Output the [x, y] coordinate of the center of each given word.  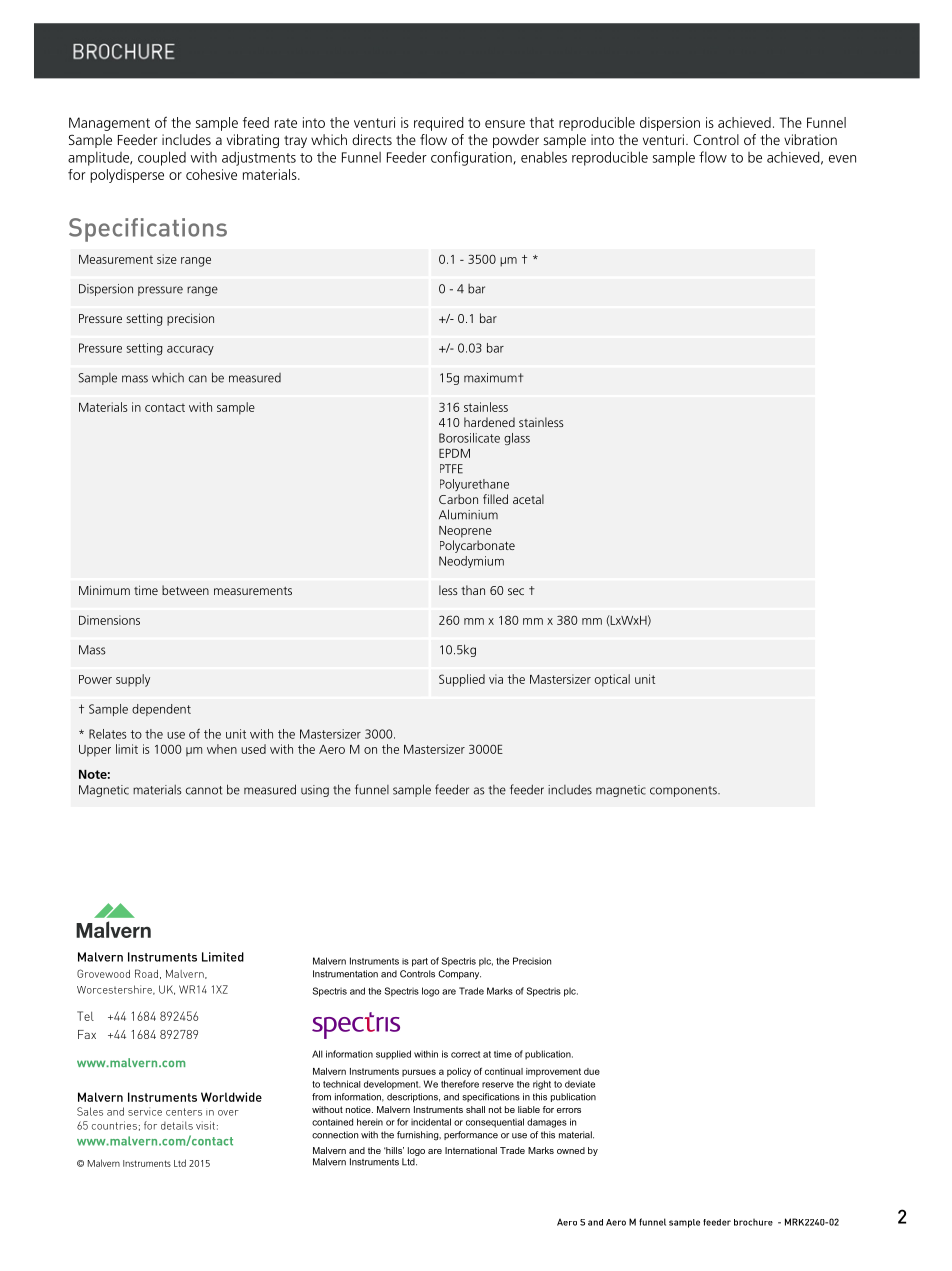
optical [612, 680]
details [177, 1125]
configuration [472, 158]
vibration [810, 139]
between [185, 590]
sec [516, 591]
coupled [162, 158]
